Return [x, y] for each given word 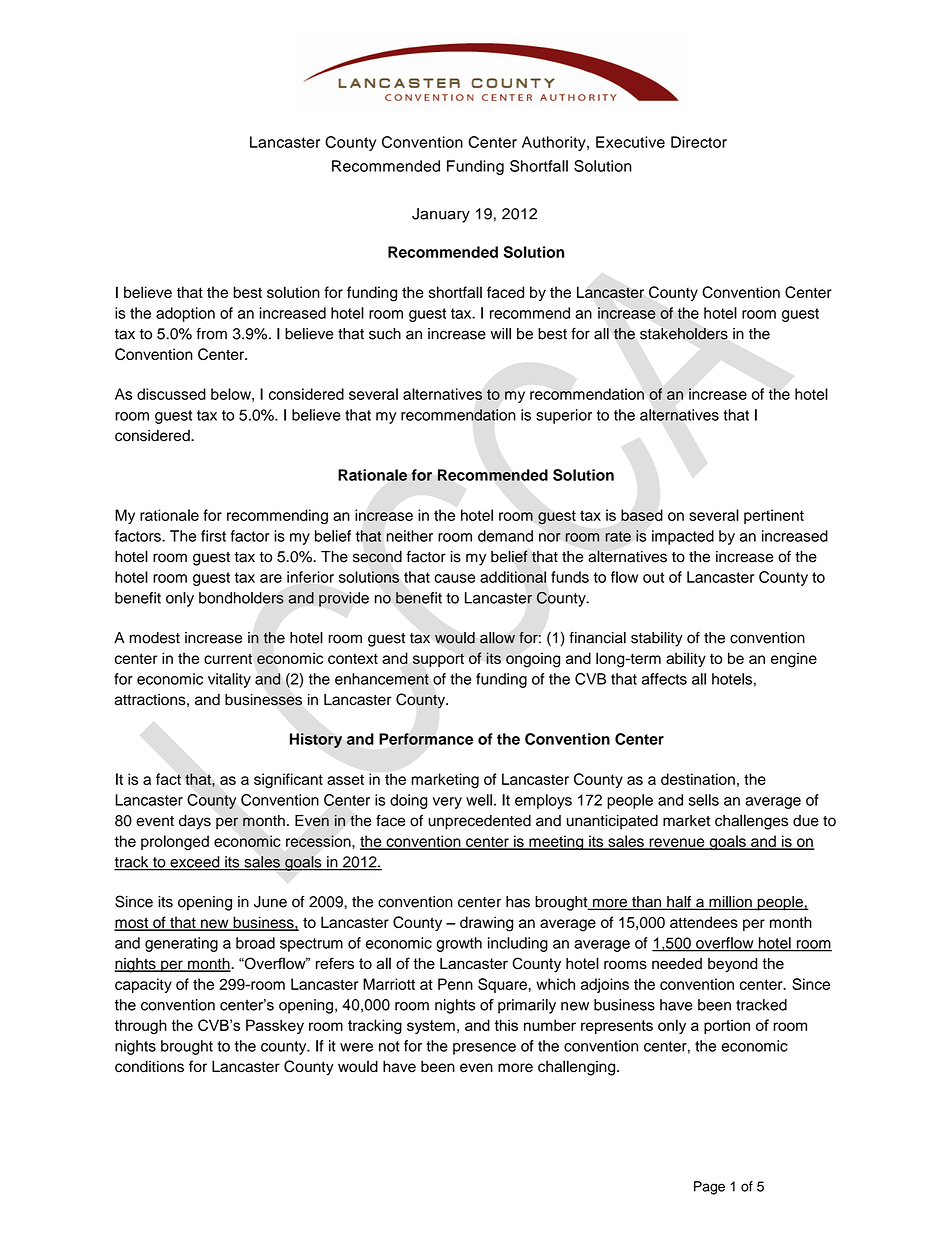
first [213, 536]
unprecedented [479, 822]
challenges [751, 822]
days [195, 822]
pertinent [774, 516]
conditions [149, 1066]
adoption [185, 314]
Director [699, 142]
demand [505, 536]
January [441, 215]
